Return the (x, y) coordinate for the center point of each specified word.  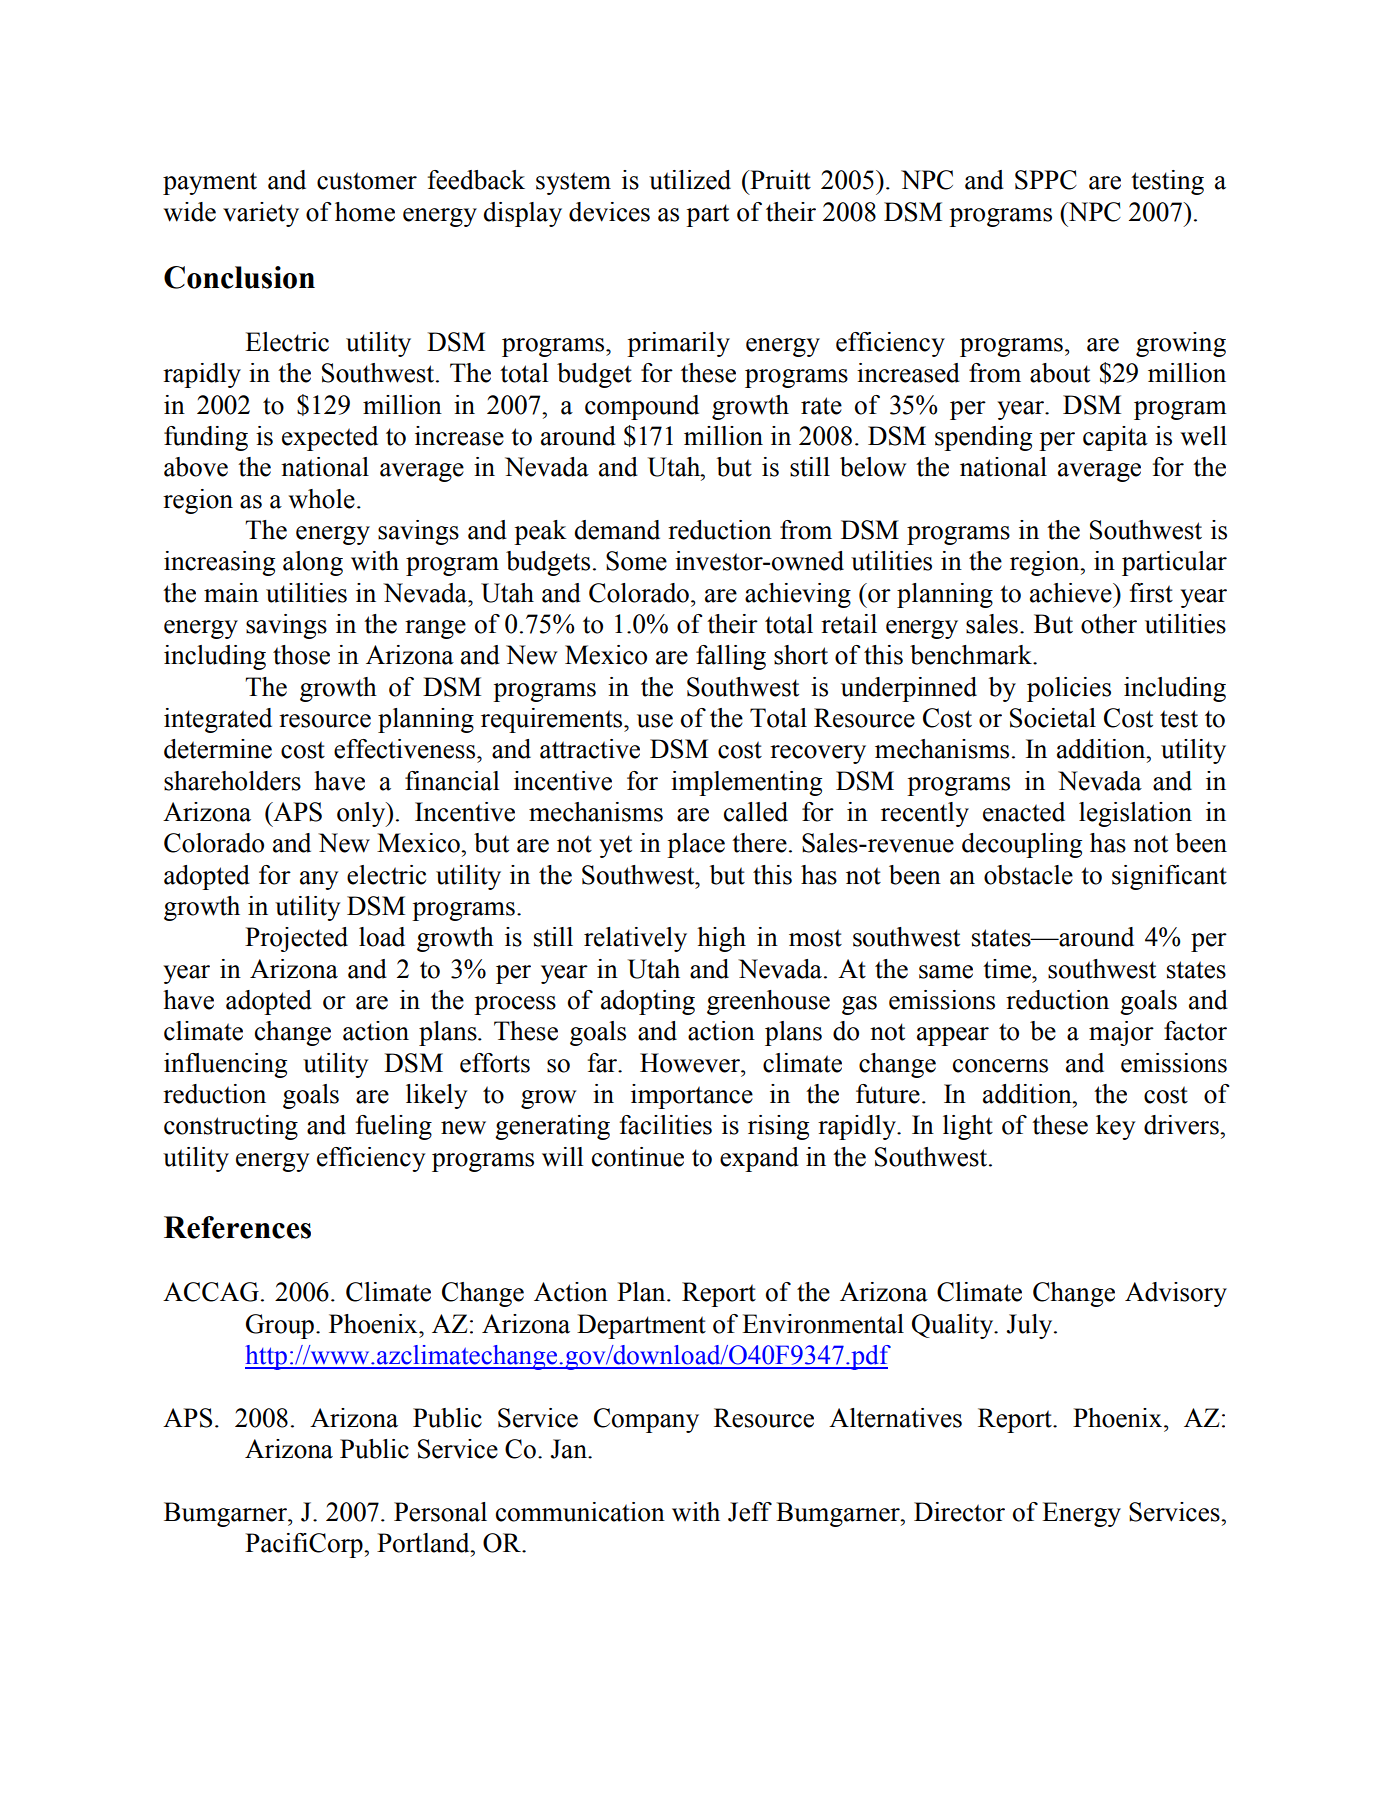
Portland (424, 1543)
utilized (690, 180)
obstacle (1028, 875)
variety (261, 214)
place (696, 845)
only (362, 814)
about (1060, 373)
